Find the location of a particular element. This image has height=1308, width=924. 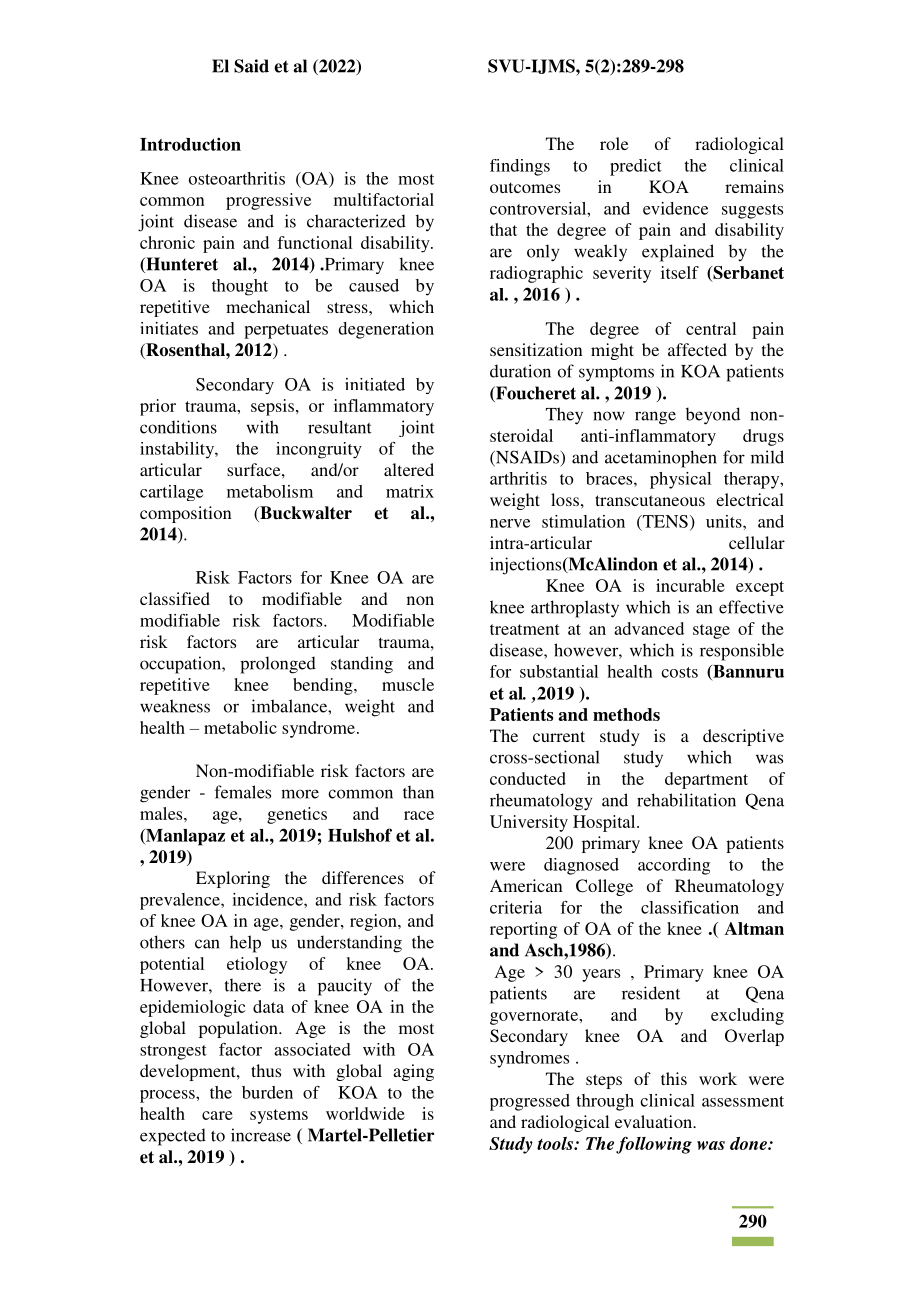

rehabilitation is located at coordinates (686, 800).
